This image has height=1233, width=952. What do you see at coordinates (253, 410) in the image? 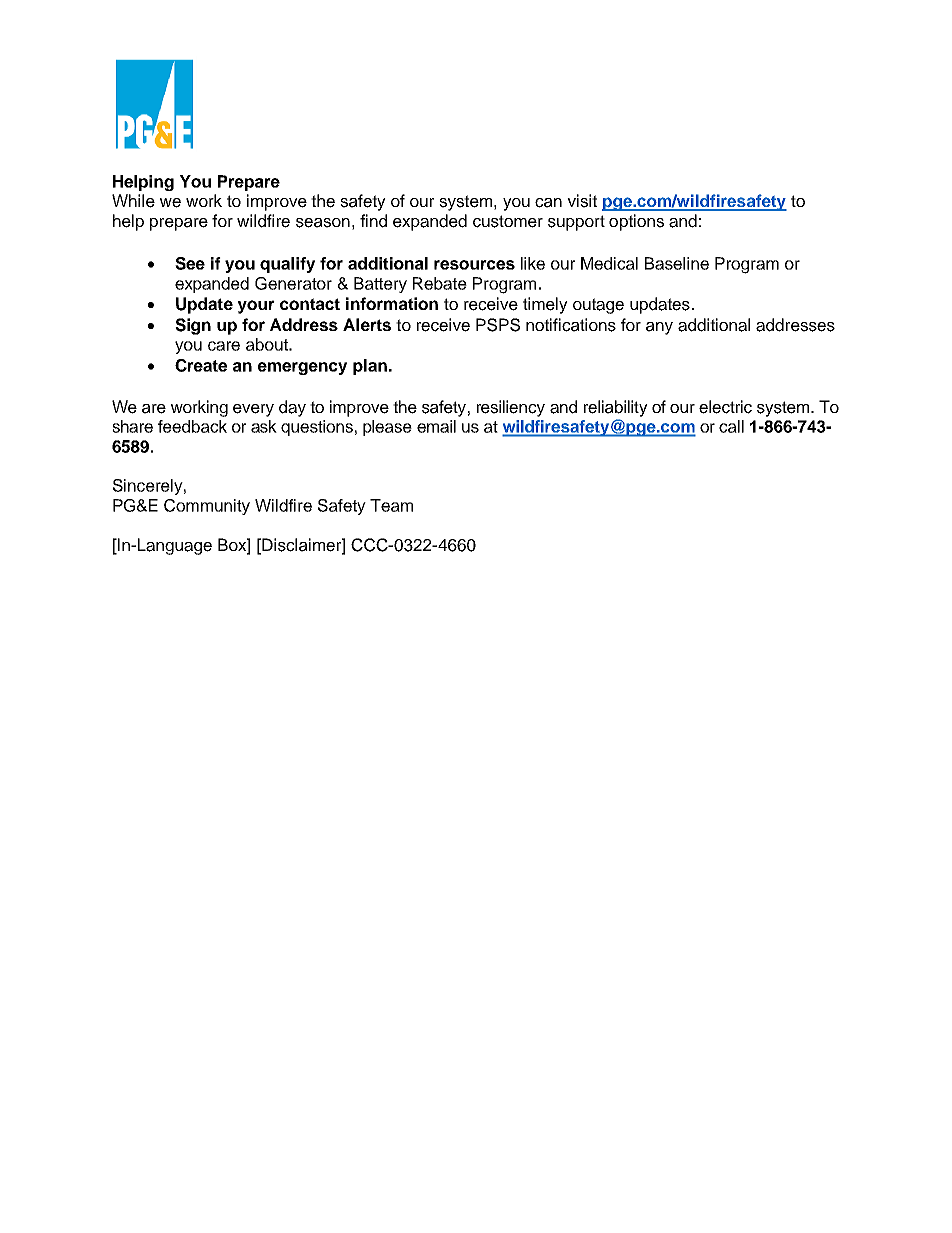
I see `every` at bounding box center [253, 410].
